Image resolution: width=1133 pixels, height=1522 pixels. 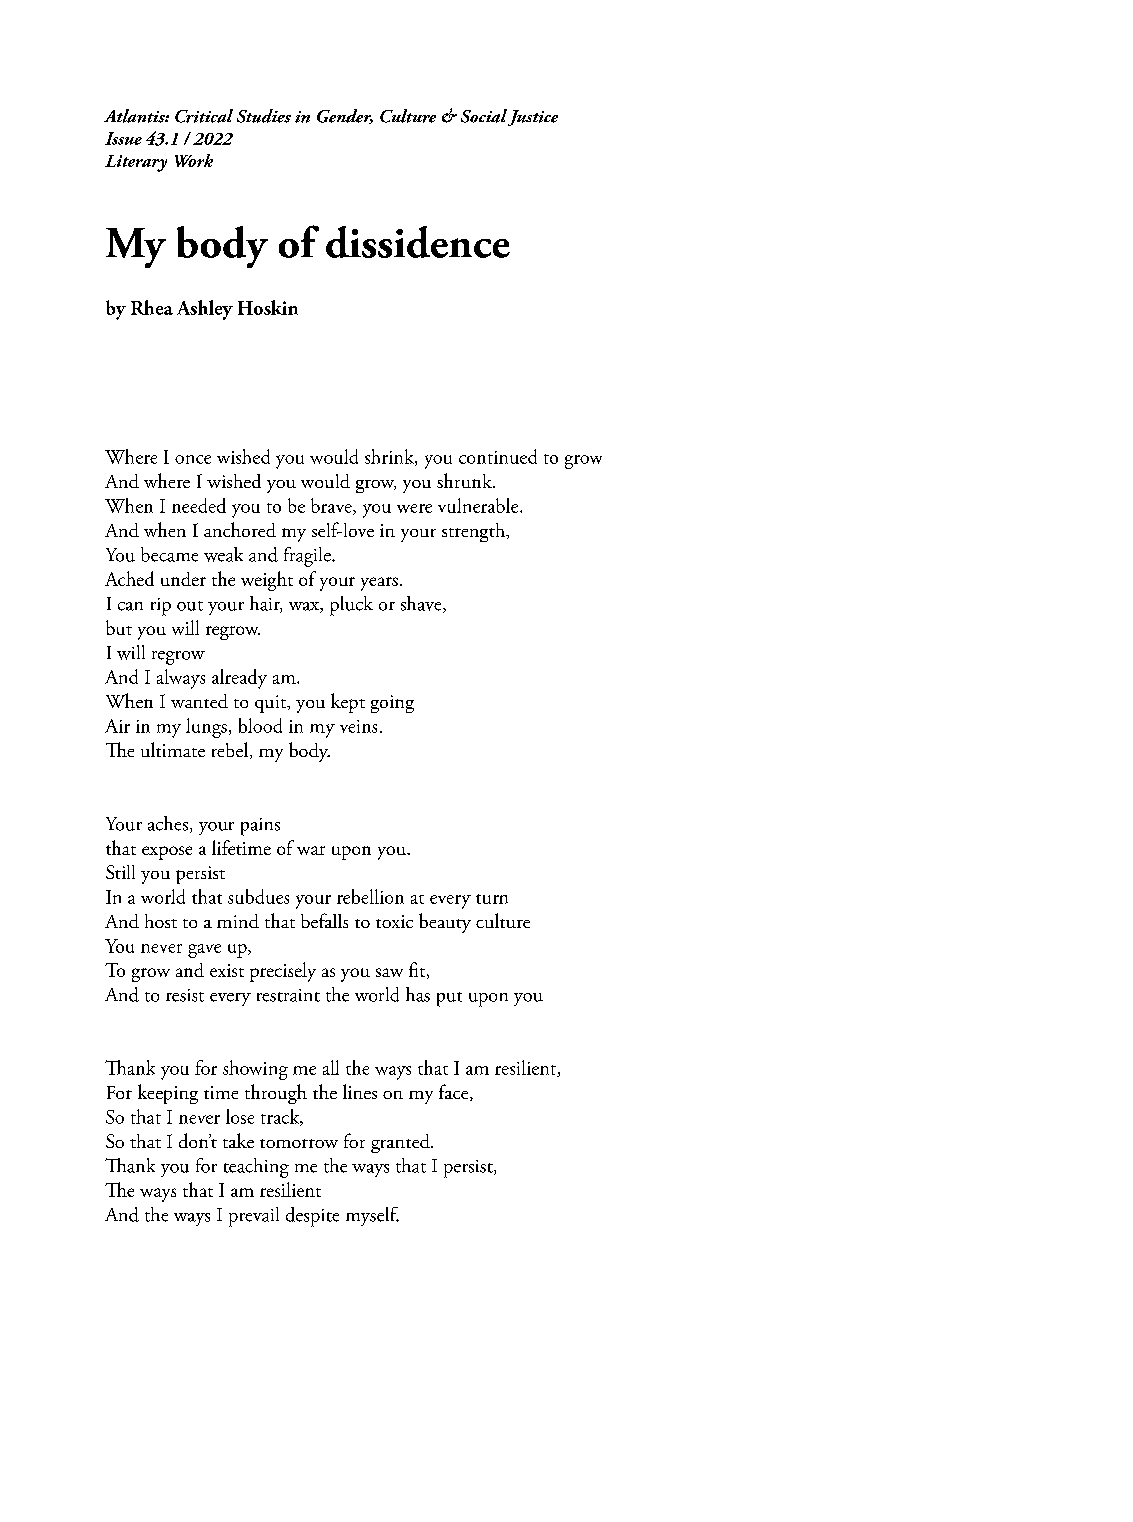 I want to click on keeping, so click(x=168, y=1094).
